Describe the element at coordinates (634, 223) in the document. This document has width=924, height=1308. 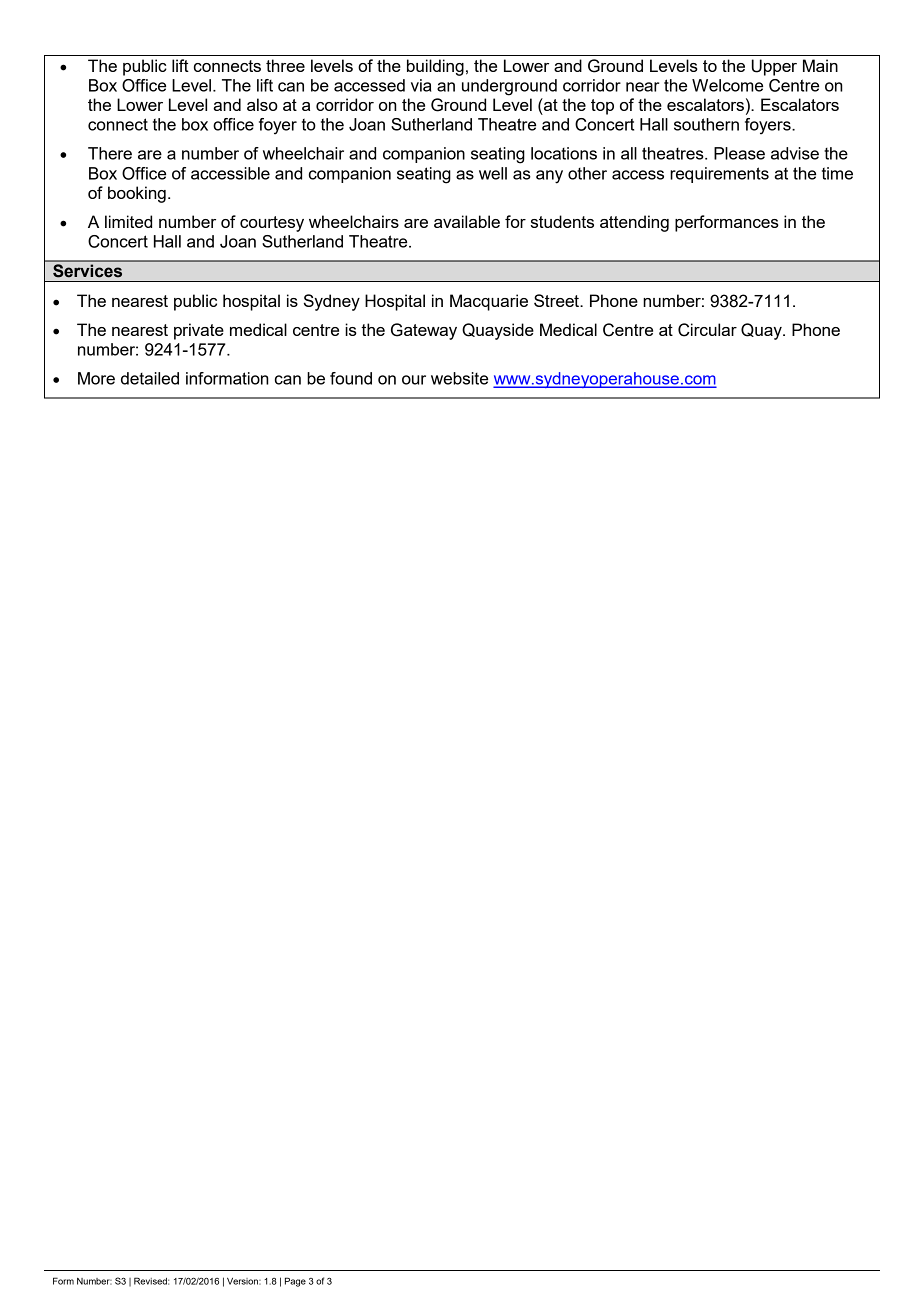
I see `attending` at that location.
